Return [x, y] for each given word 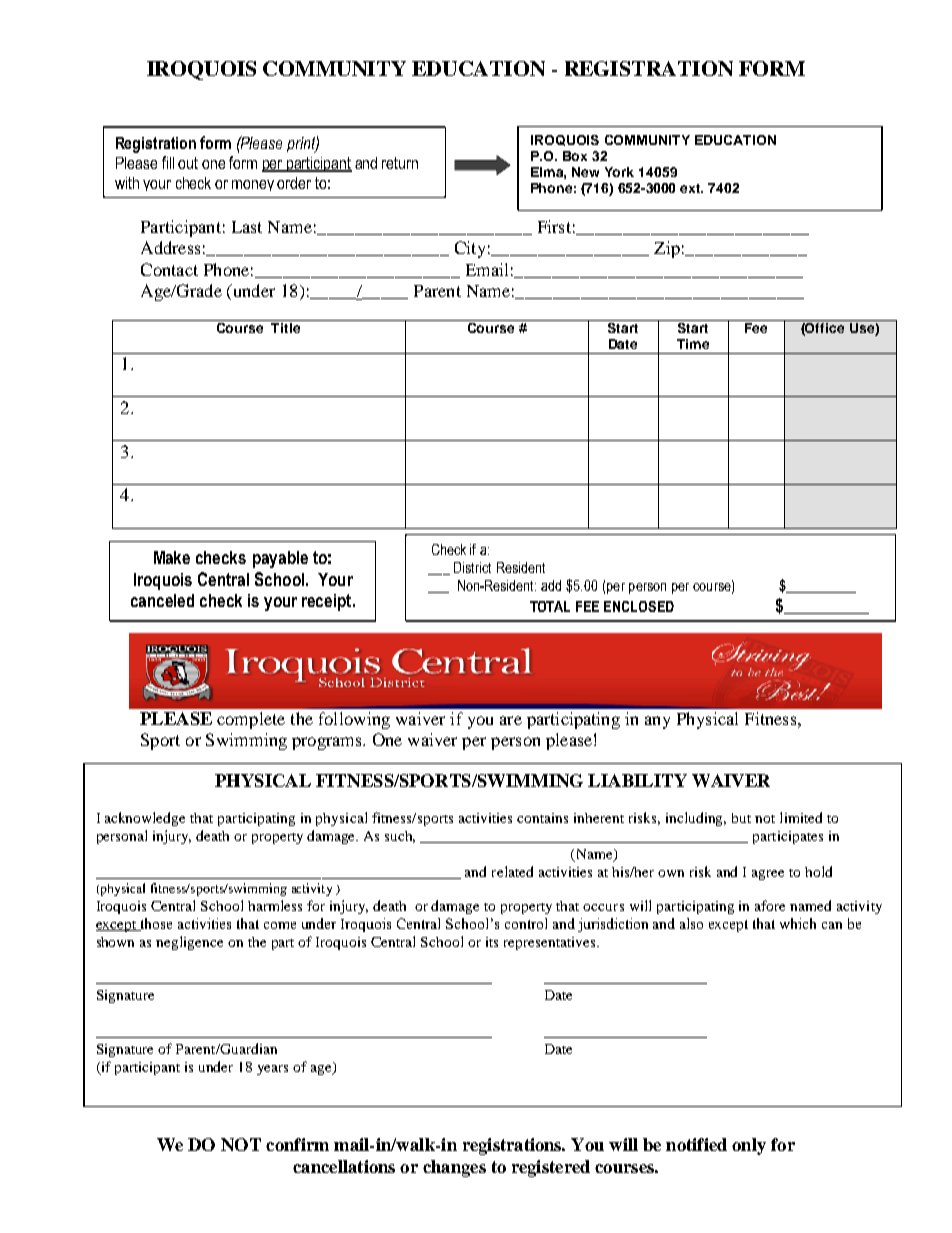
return [400, 163]
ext [691, 188]
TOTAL [550, 606]
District [472, 567]
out [188, 163]
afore [770, 905]
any [657, 722]
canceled [162, 600]
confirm [297, 1144]
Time [693, 344]
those [155, 924]
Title [285, 328]
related [512, 871]
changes [454, 1168]
